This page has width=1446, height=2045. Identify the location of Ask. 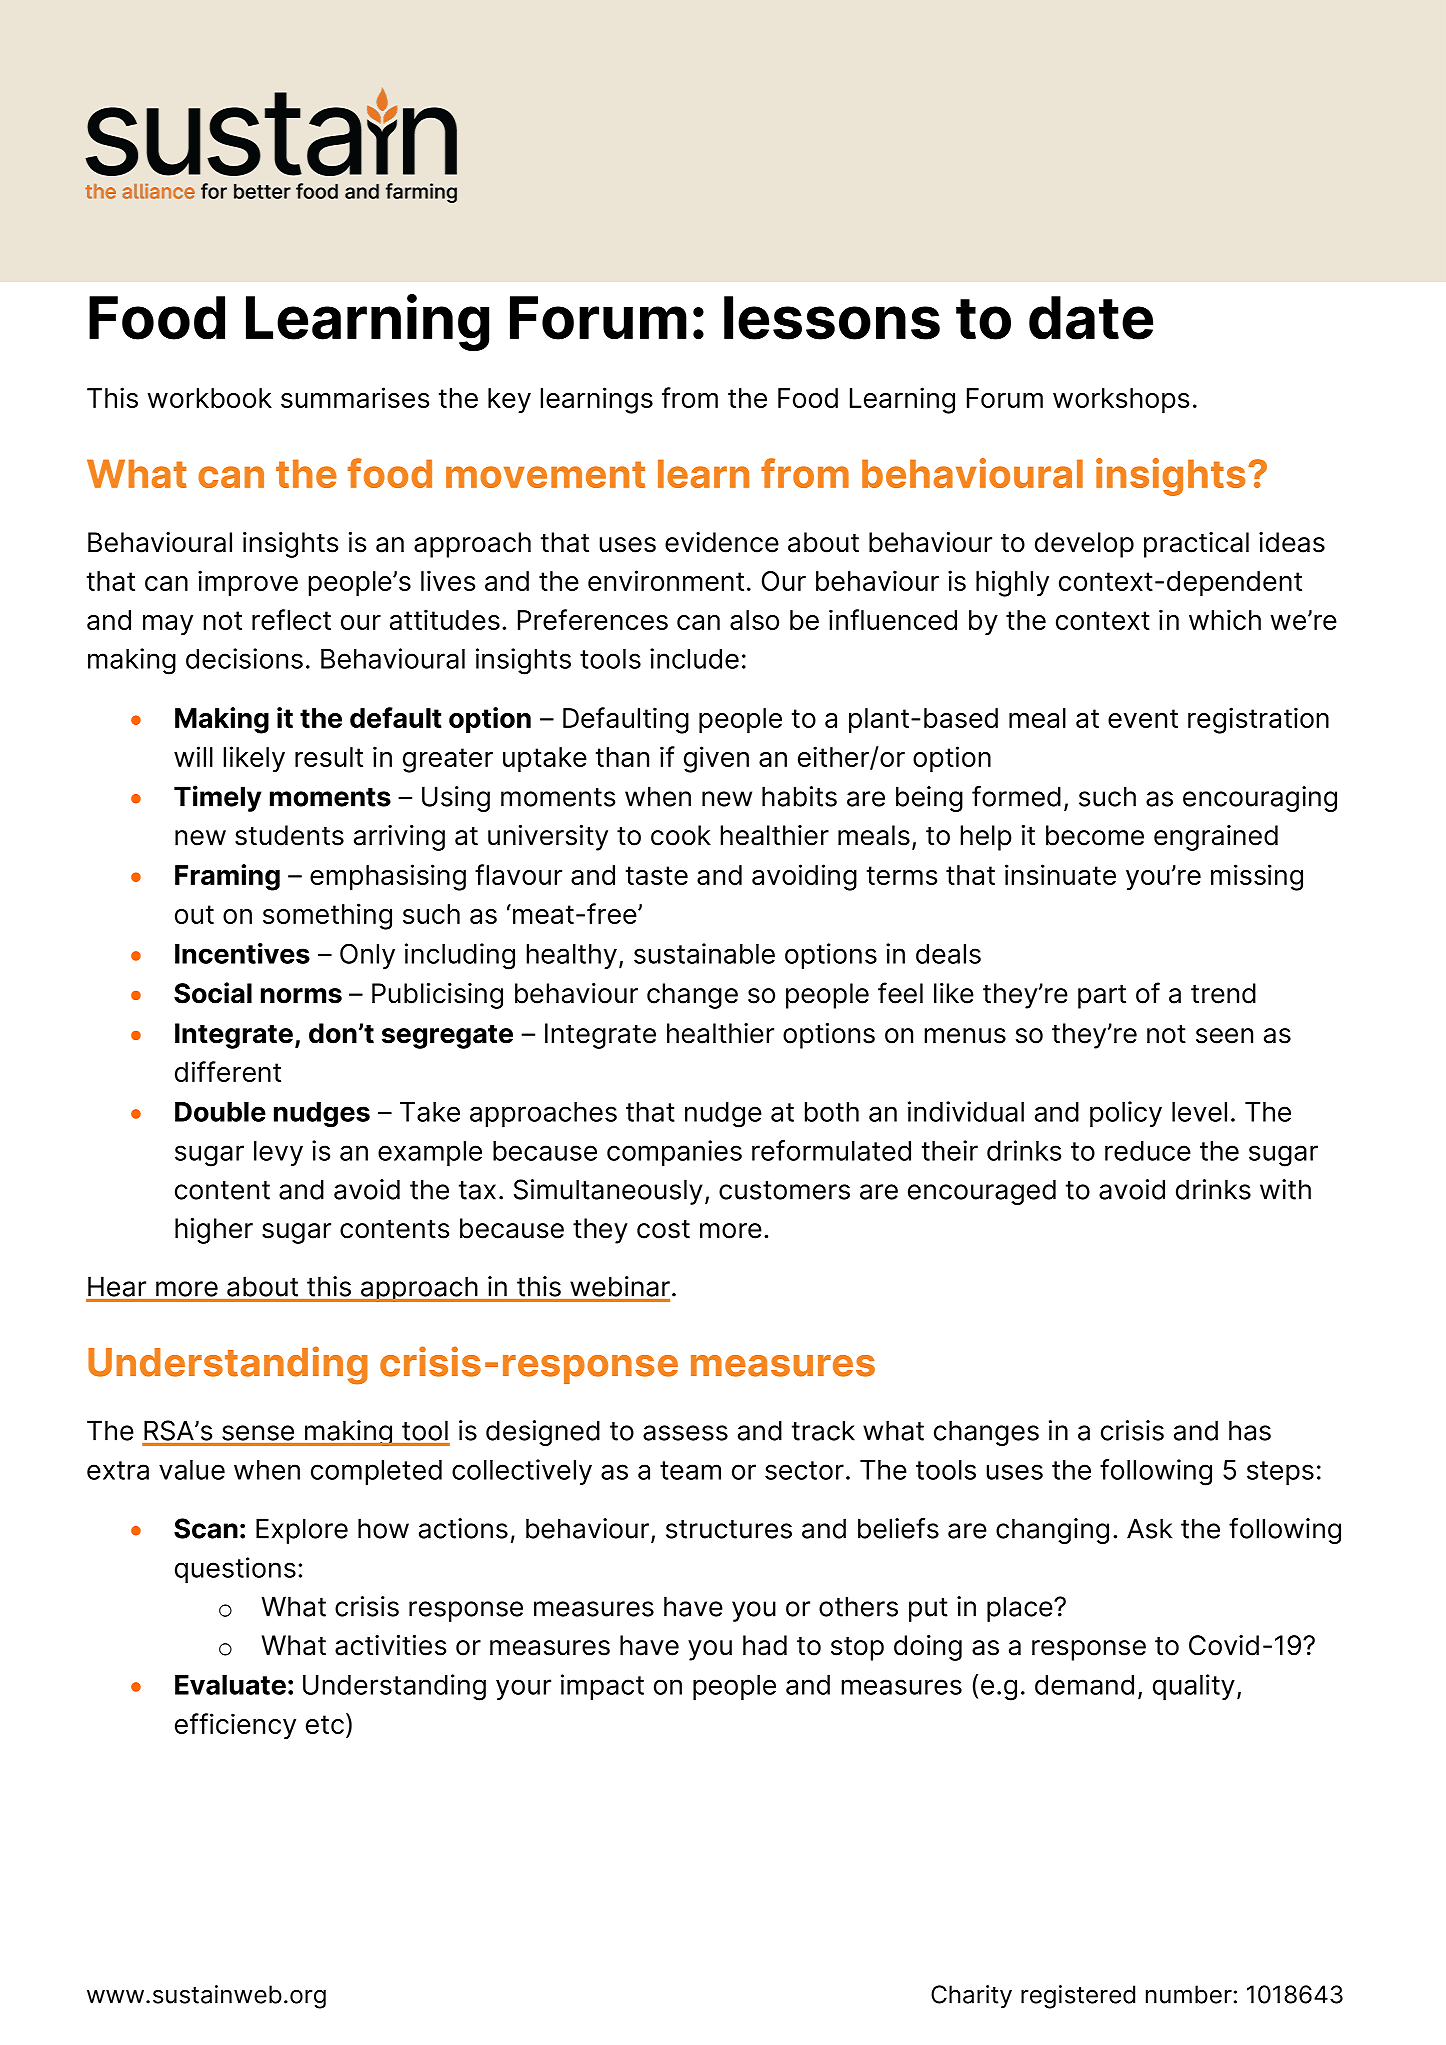
(1149, 1528).
